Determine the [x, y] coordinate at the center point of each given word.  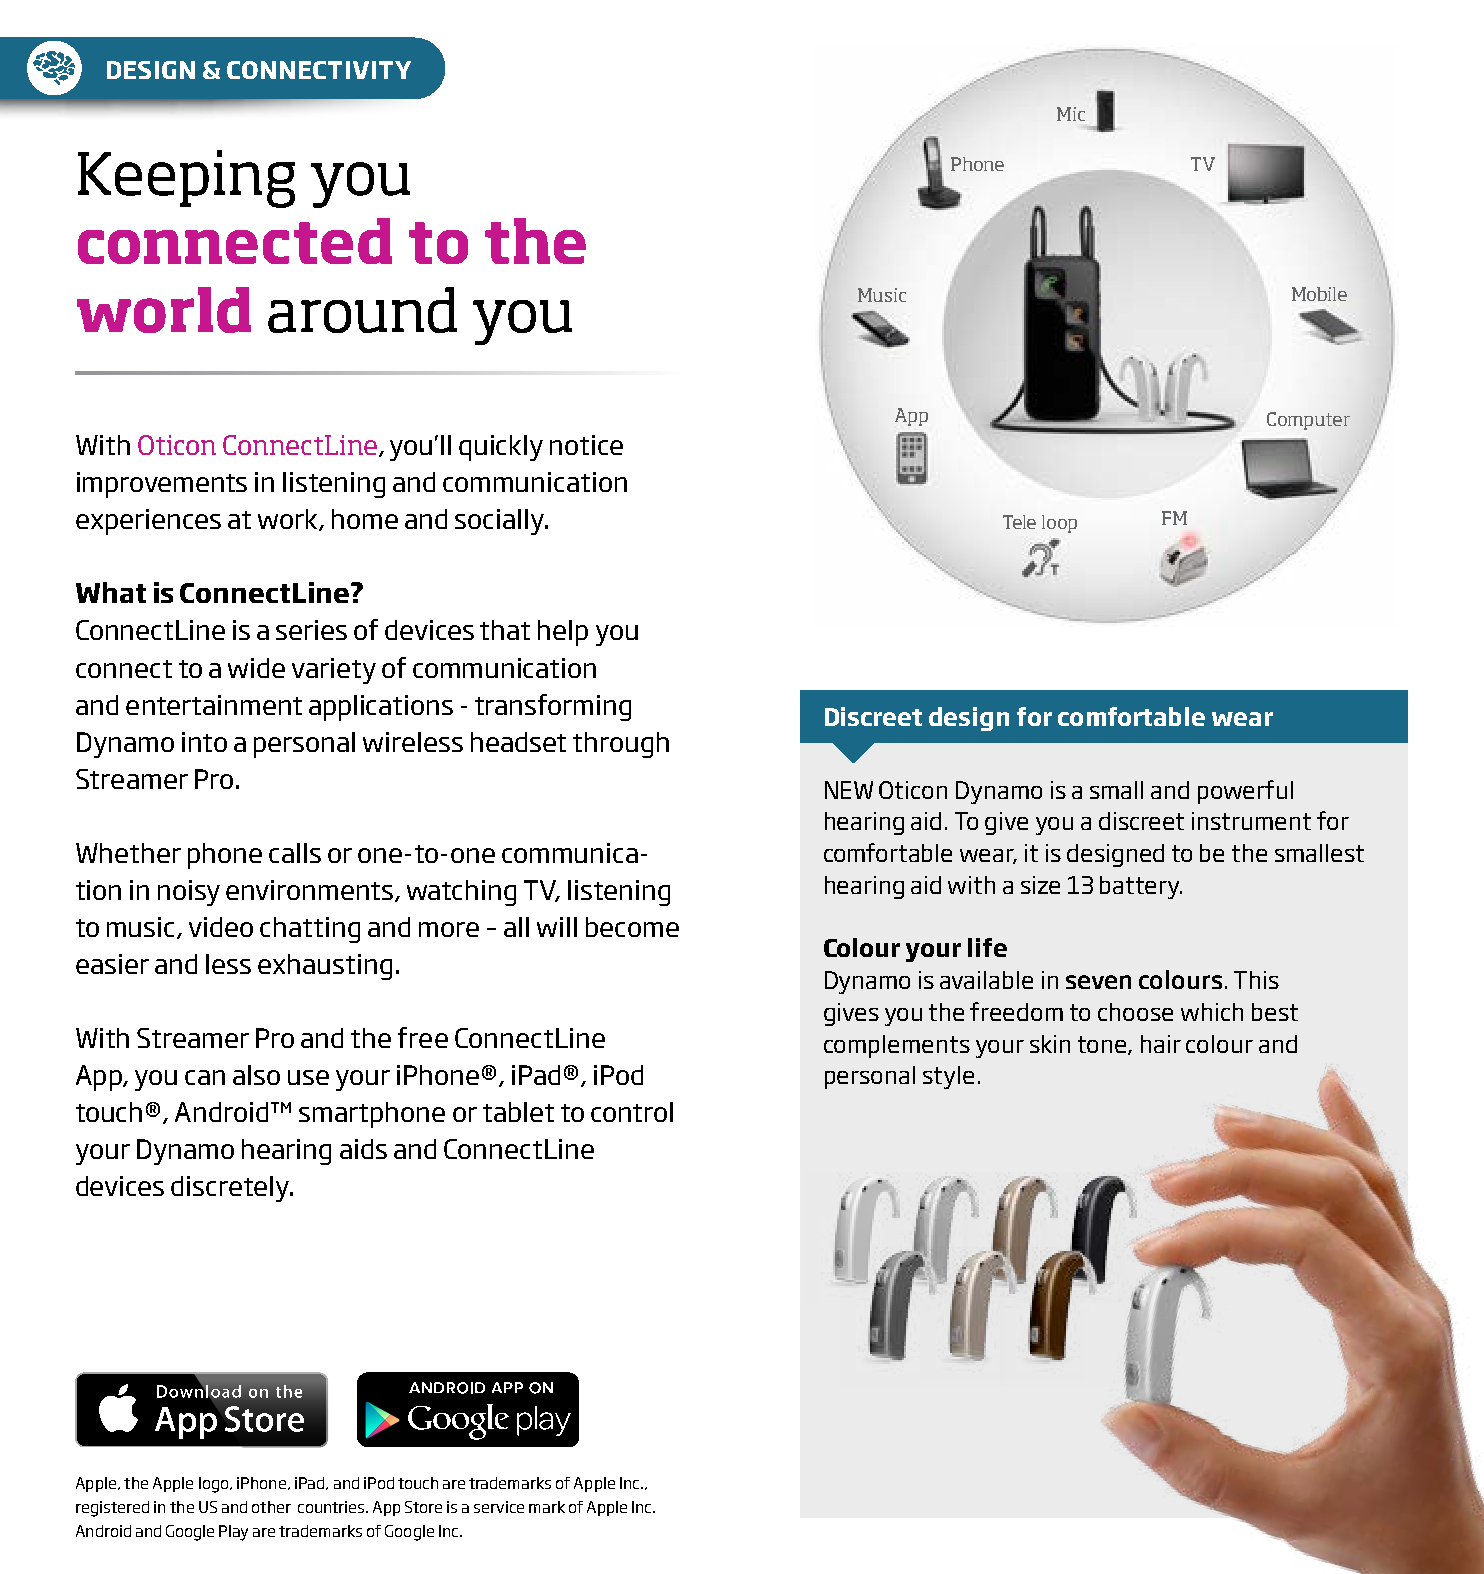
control [632, 1112]
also [256, 1075]
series [311, 630]
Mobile [1319, 294]
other [271, 1507]
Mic [1071, 114]
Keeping [186, 179]
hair [1161, 1044]
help [563, 633]
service [499, 1507]
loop [1059, 524]
